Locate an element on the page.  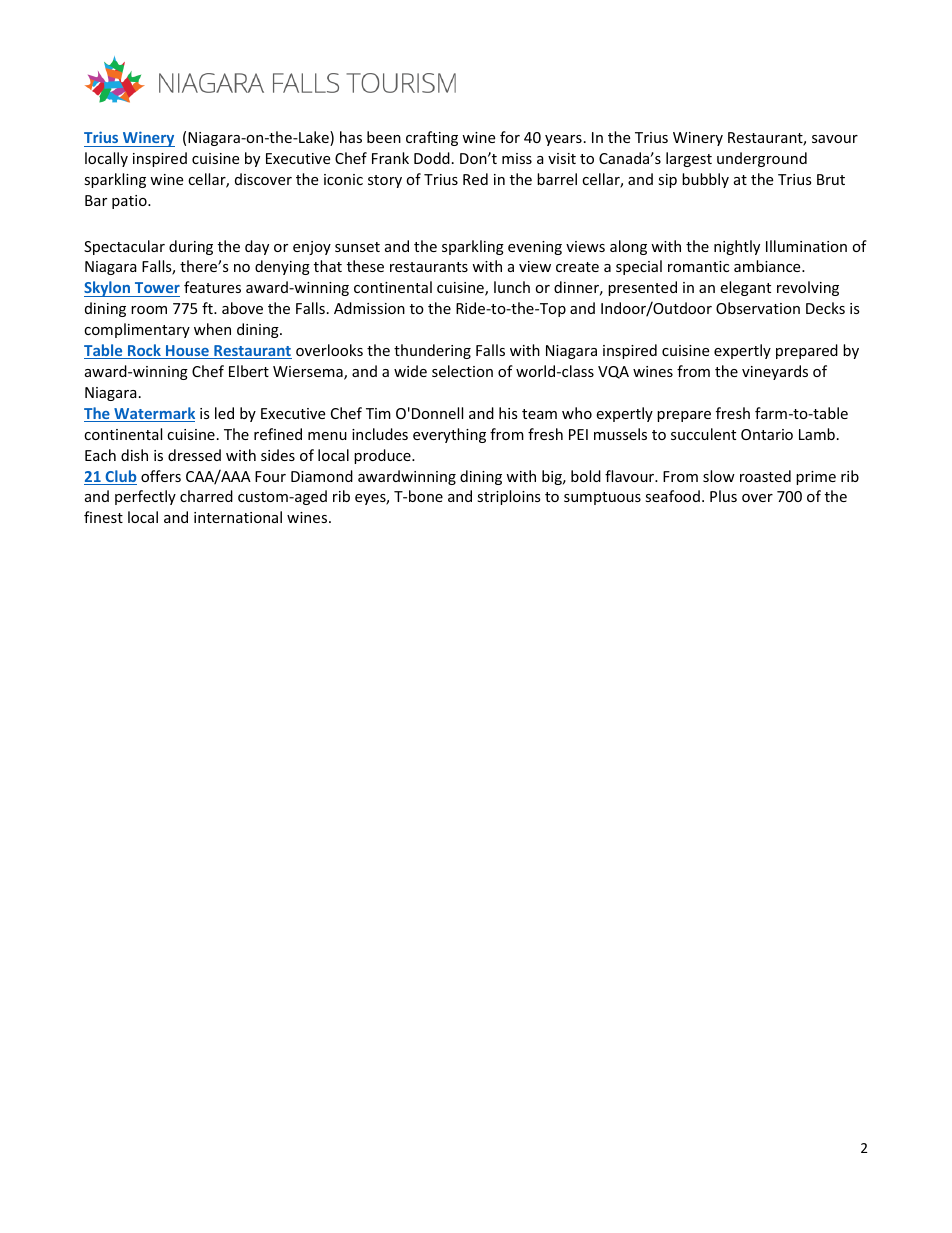
Dodd is located at coordinates (432, 158).
